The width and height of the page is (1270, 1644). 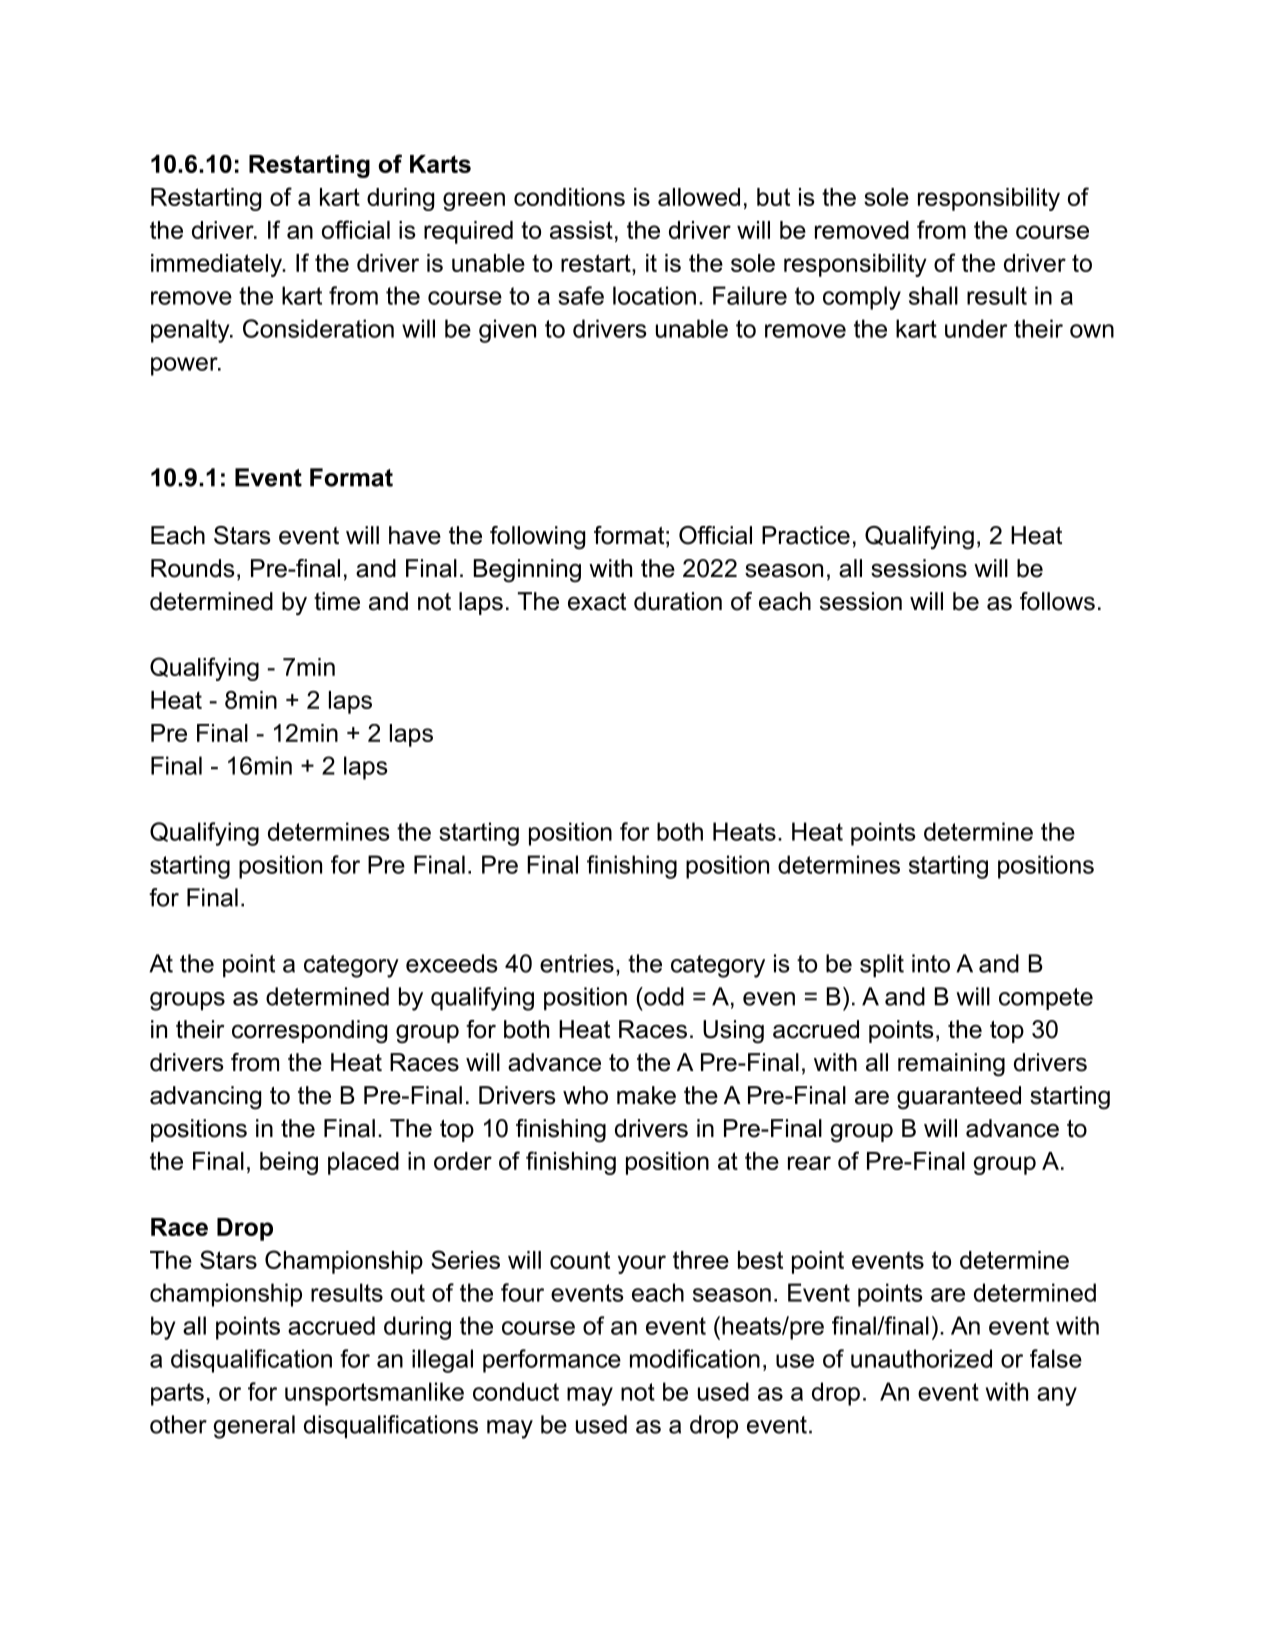 I want to click on compete, so click(x=1046, y=999).
